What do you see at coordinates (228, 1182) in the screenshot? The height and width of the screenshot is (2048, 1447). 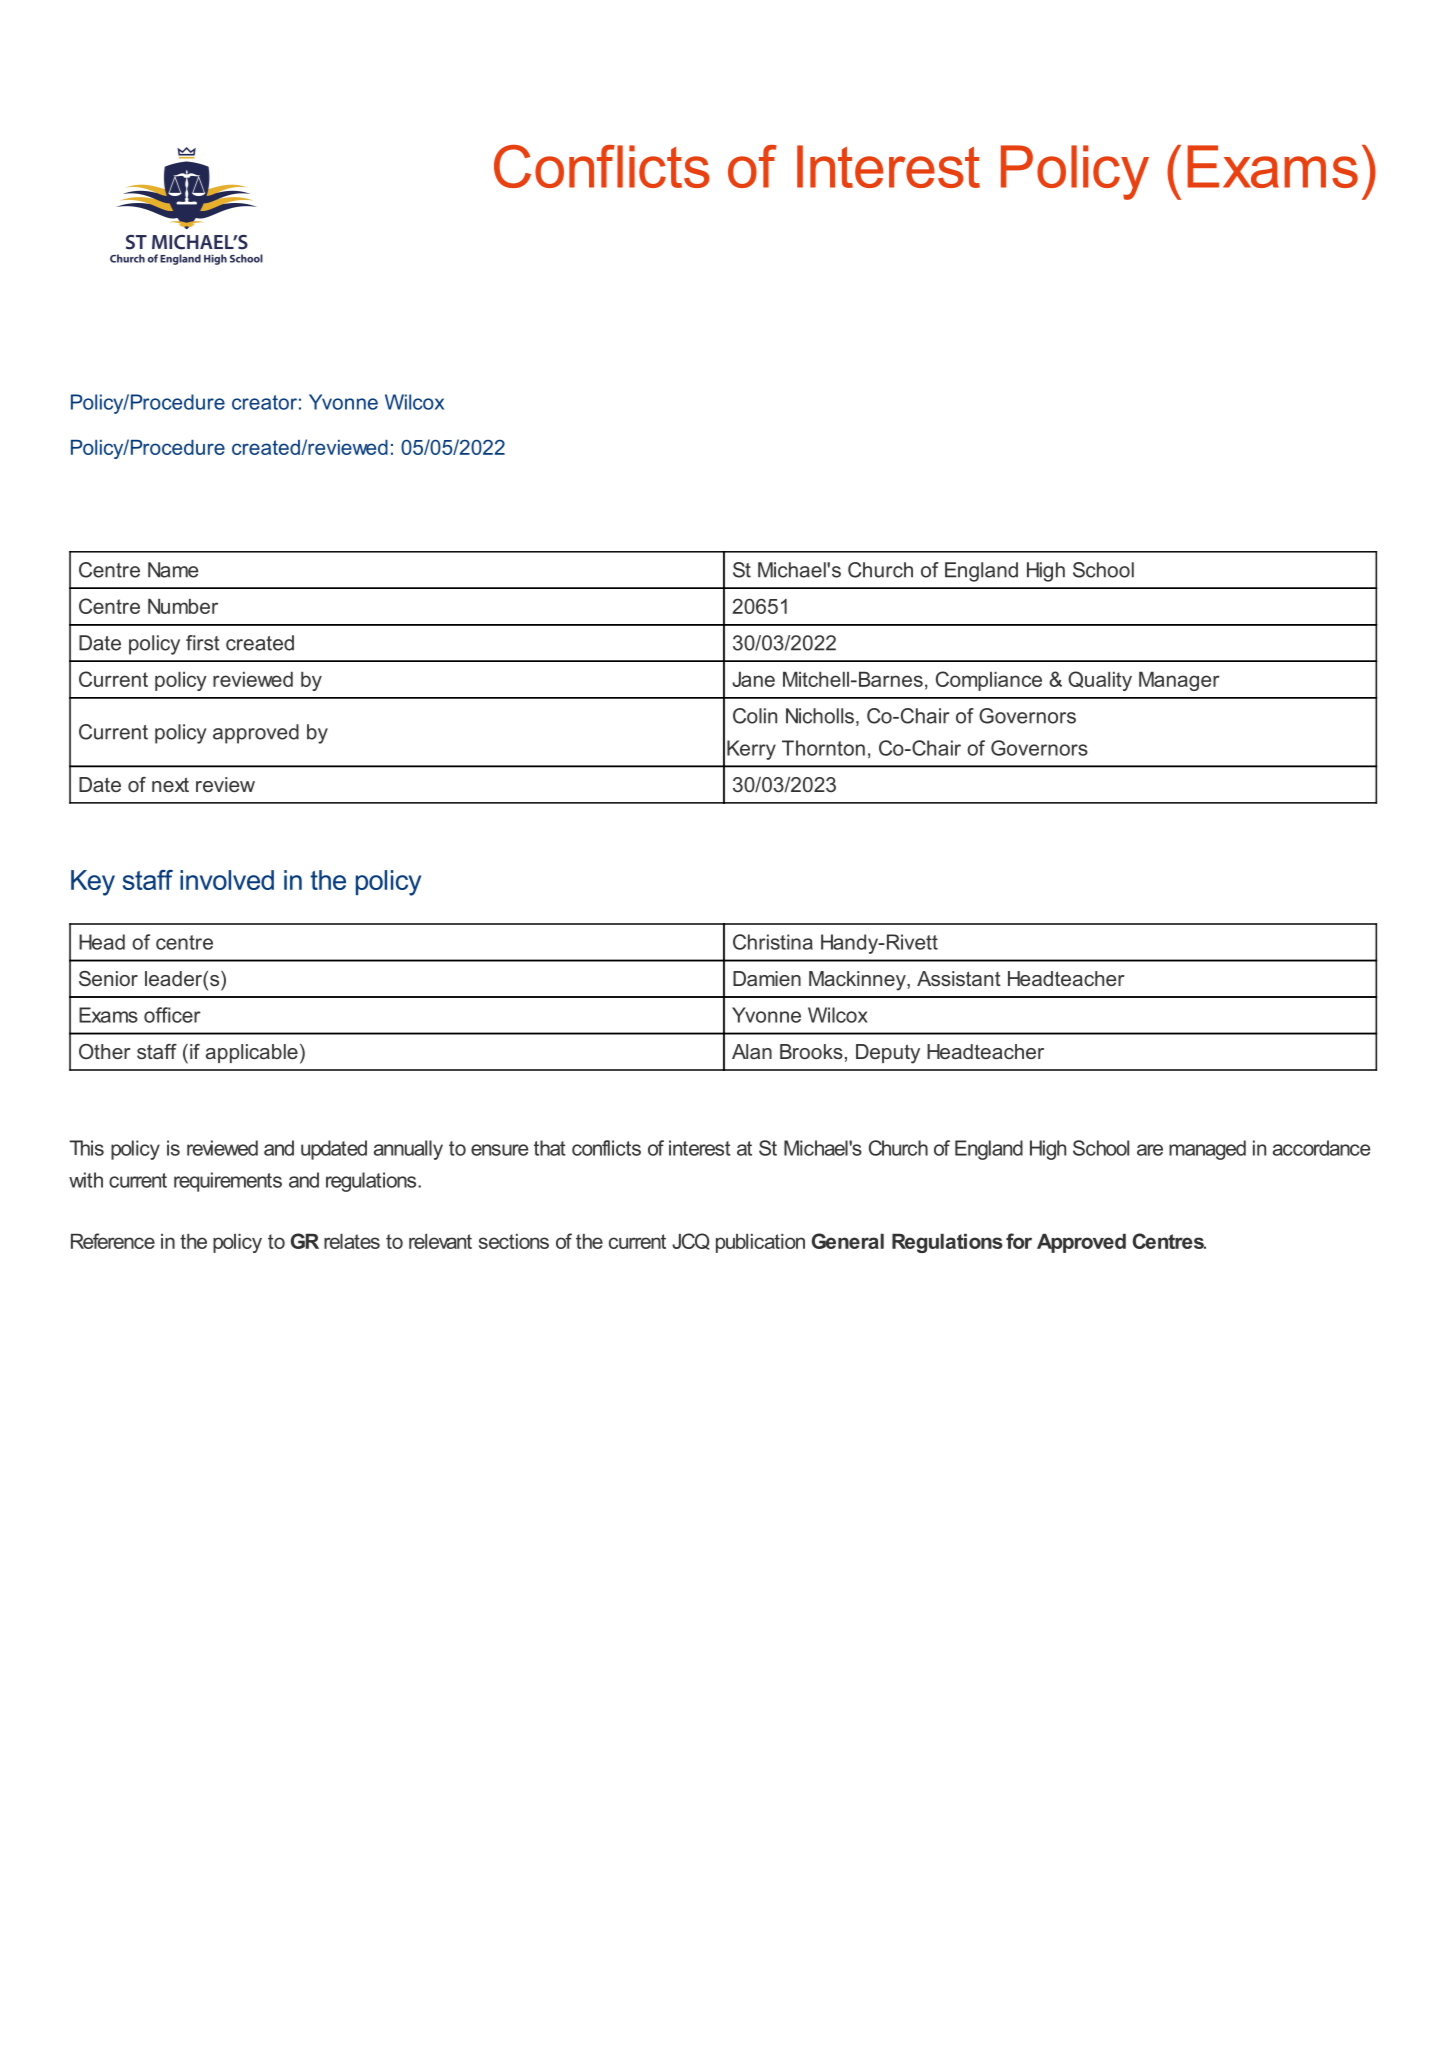 I see `requirements` at bounding box center [228, 1182].
